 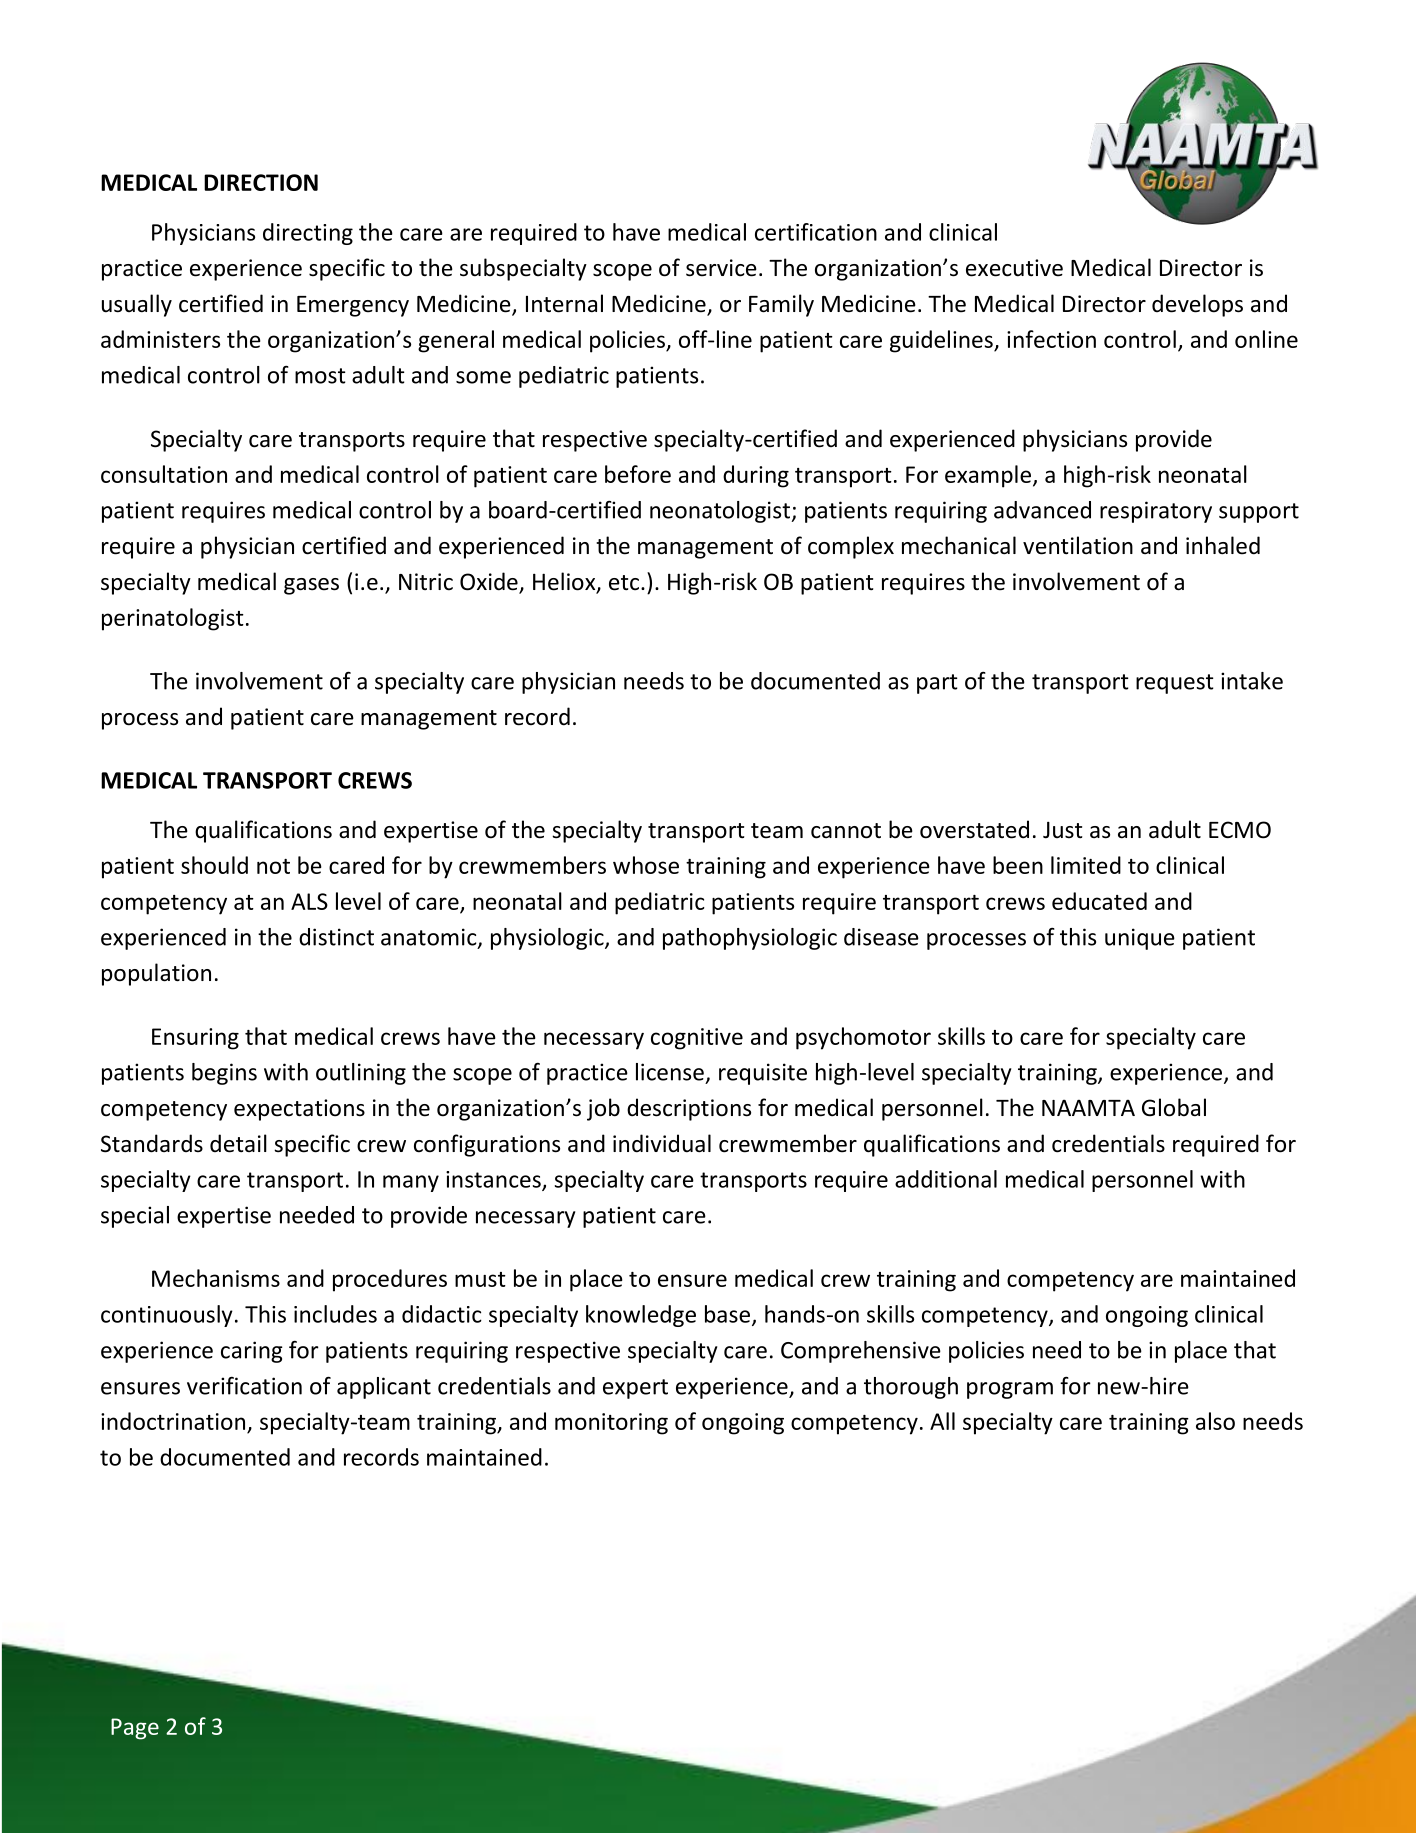 I want to click on expectations, so click(x=299, y=1110).
